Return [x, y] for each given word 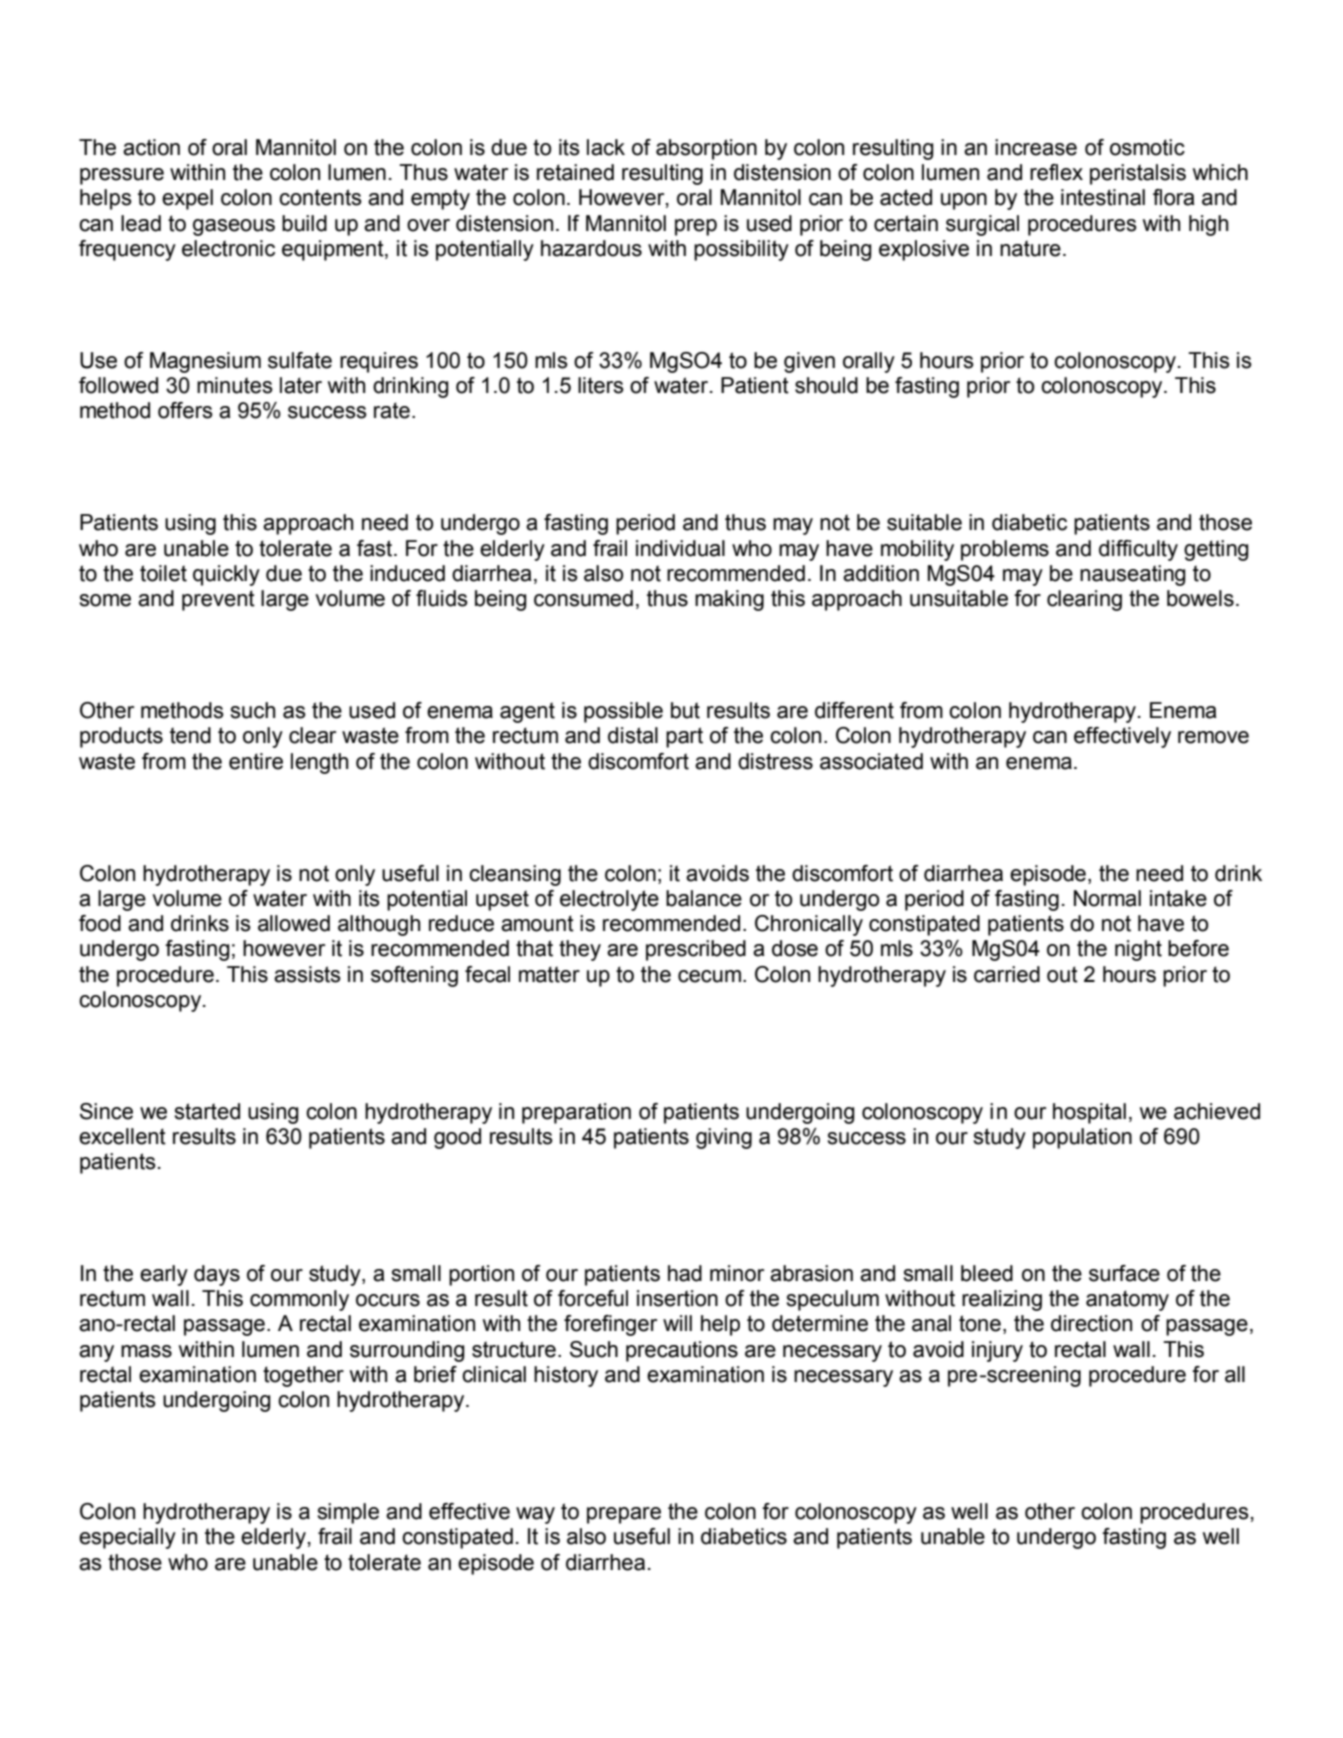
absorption [706, 149]
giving [724, 1138]
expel [187, 199]
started [207, 1111]
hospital [1089, 1113]
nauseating [1133, 575]
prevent [218, 600]
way [535, 1515]
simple [348, 1513]
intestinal [1103, 197]
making [729, 600]
